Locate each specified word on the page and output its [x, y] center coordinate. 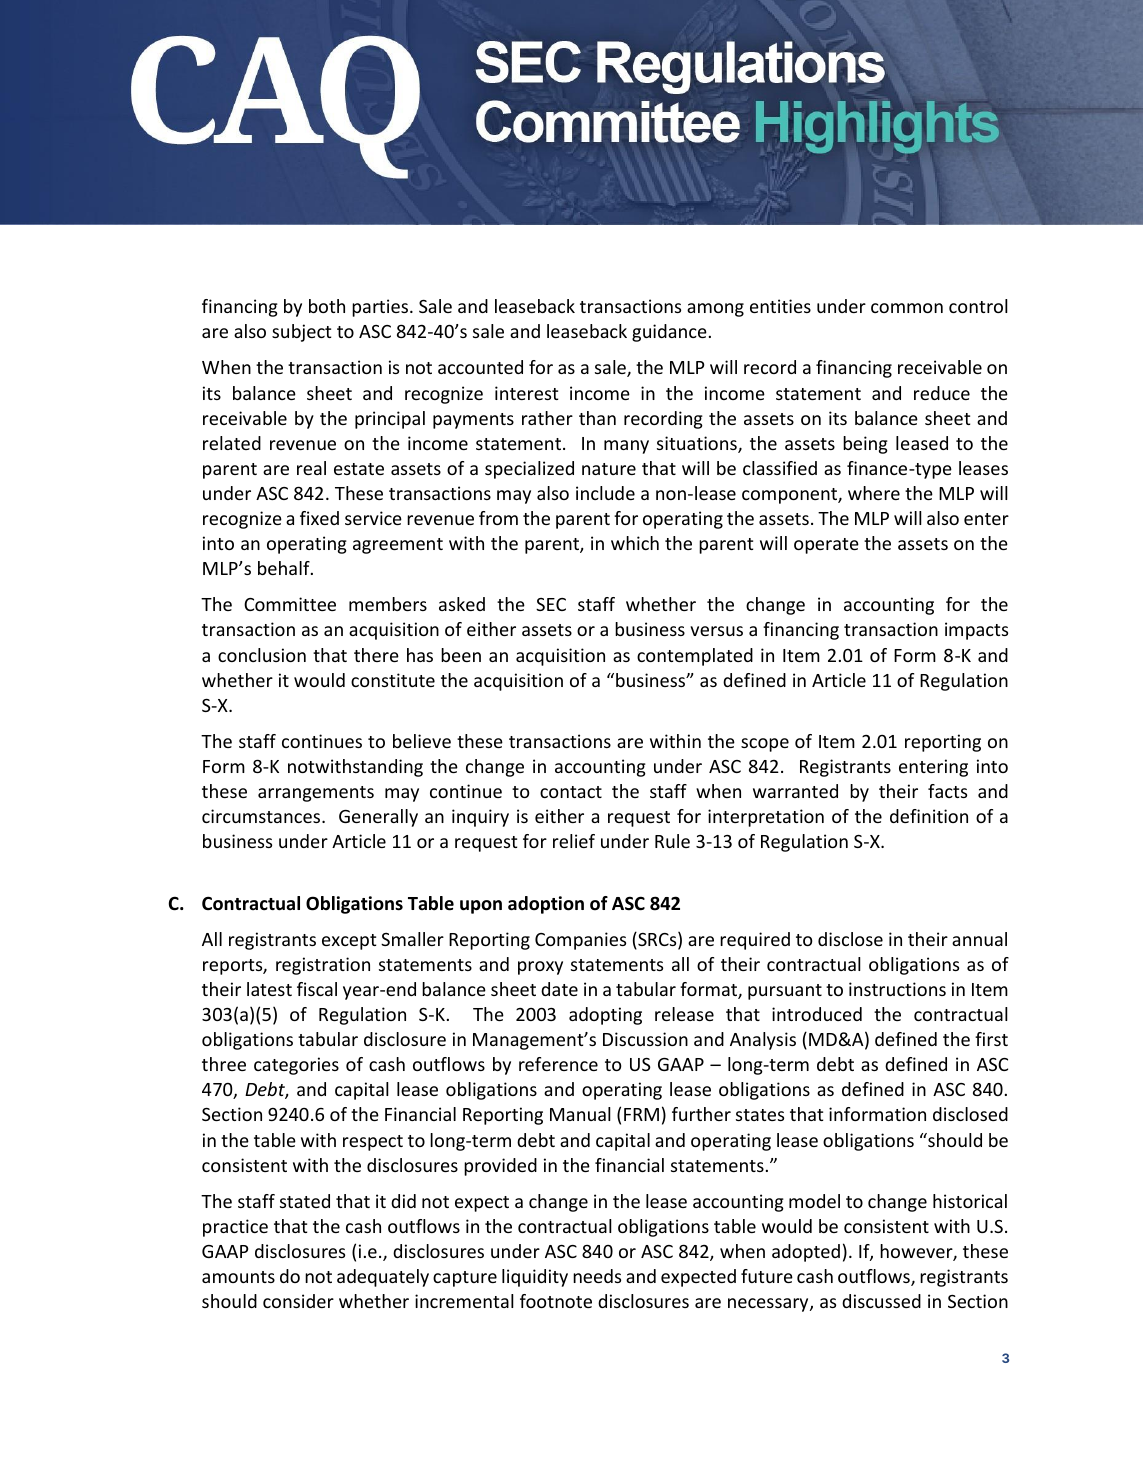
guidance [669, 333]
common [907, 308]
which [635, 543]
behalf [285, 568]
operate [826, 546]
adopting [605, 1016]
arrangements [316, 794]
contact [571, 792]
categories [296, 1066]
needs [597, 1276]
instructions [897, 989]
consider [298, 1301]
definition [929, 816]
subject [301, 333]
